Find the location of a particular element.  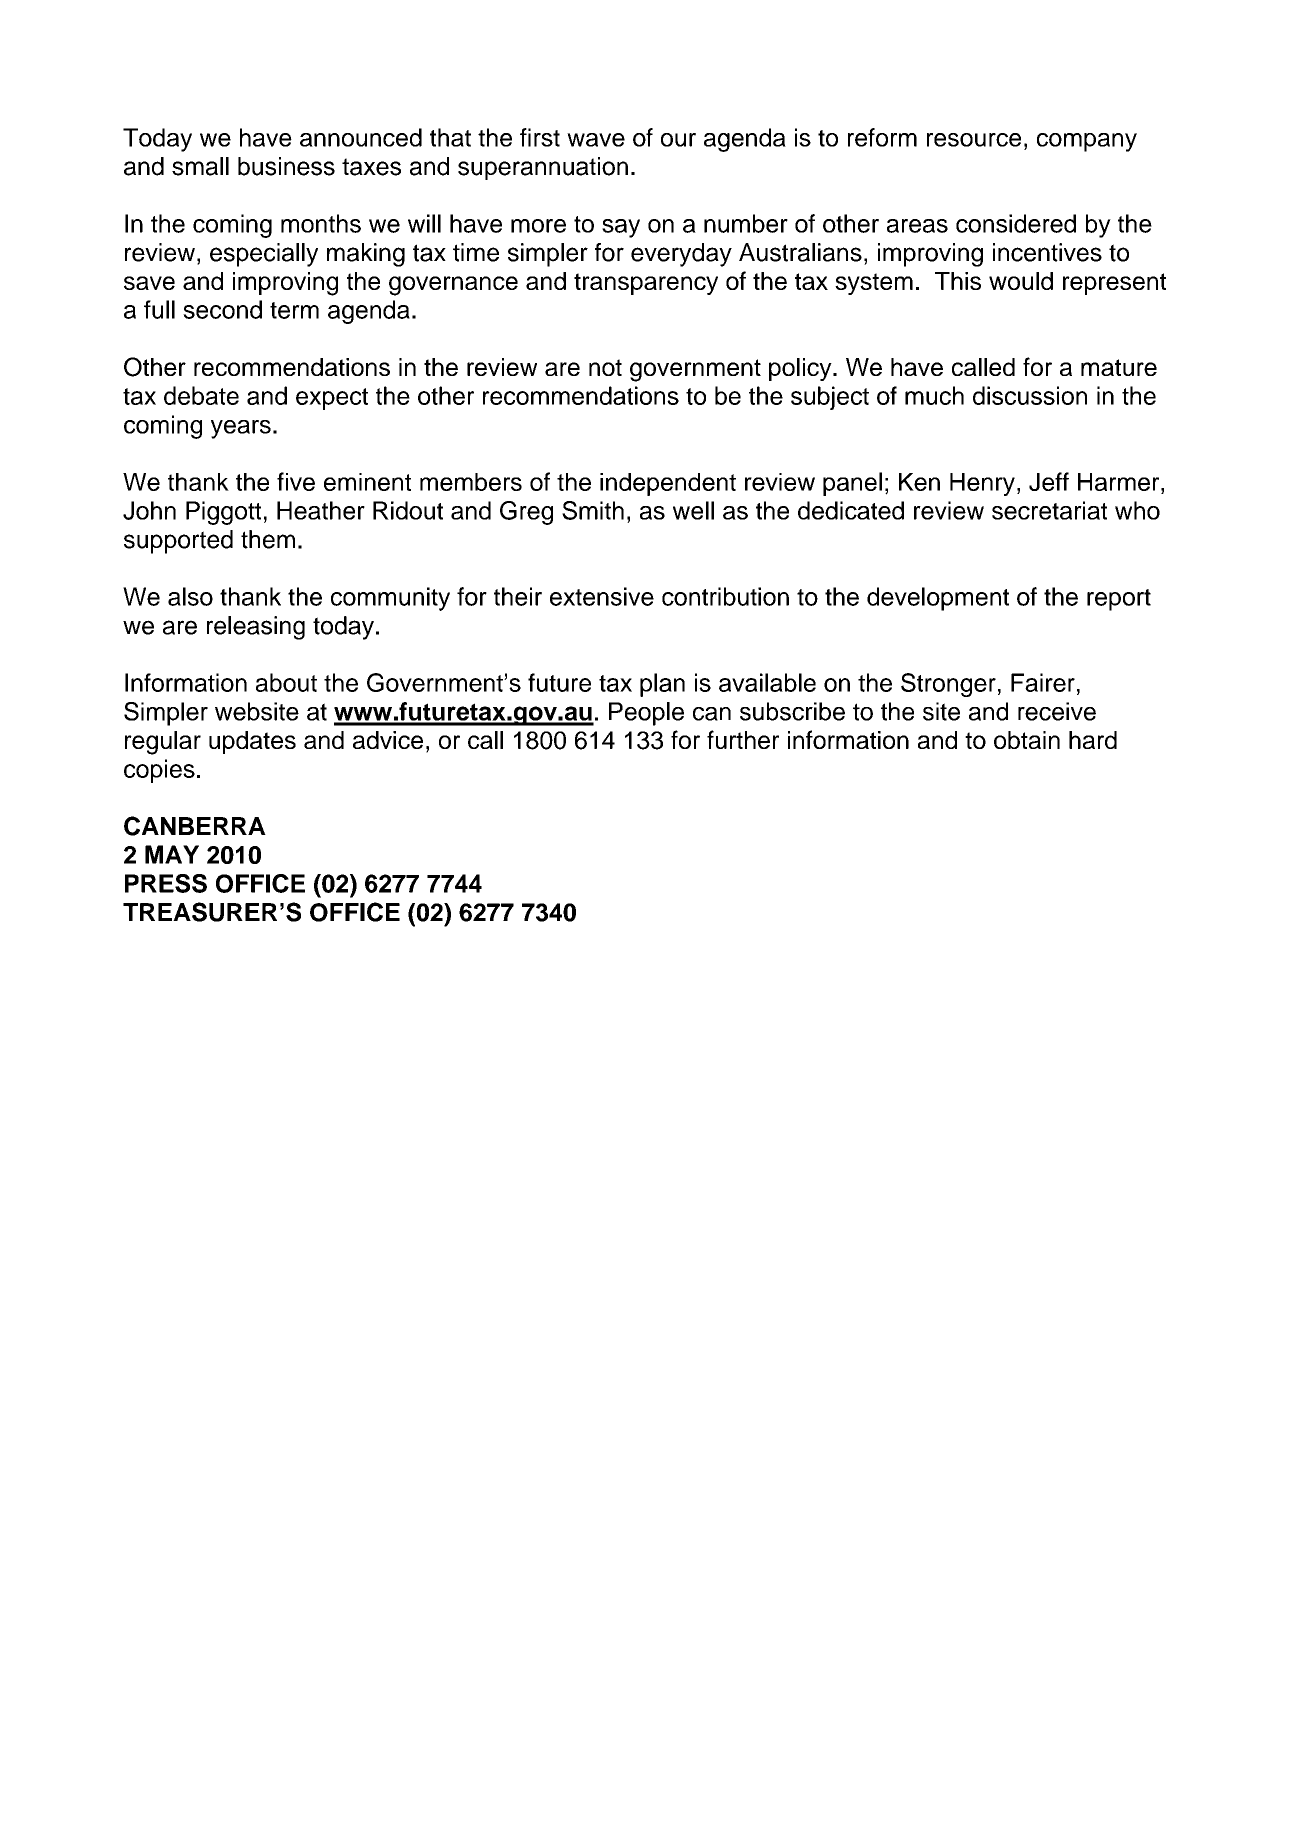

resource is located at coordinates (974, 140).
